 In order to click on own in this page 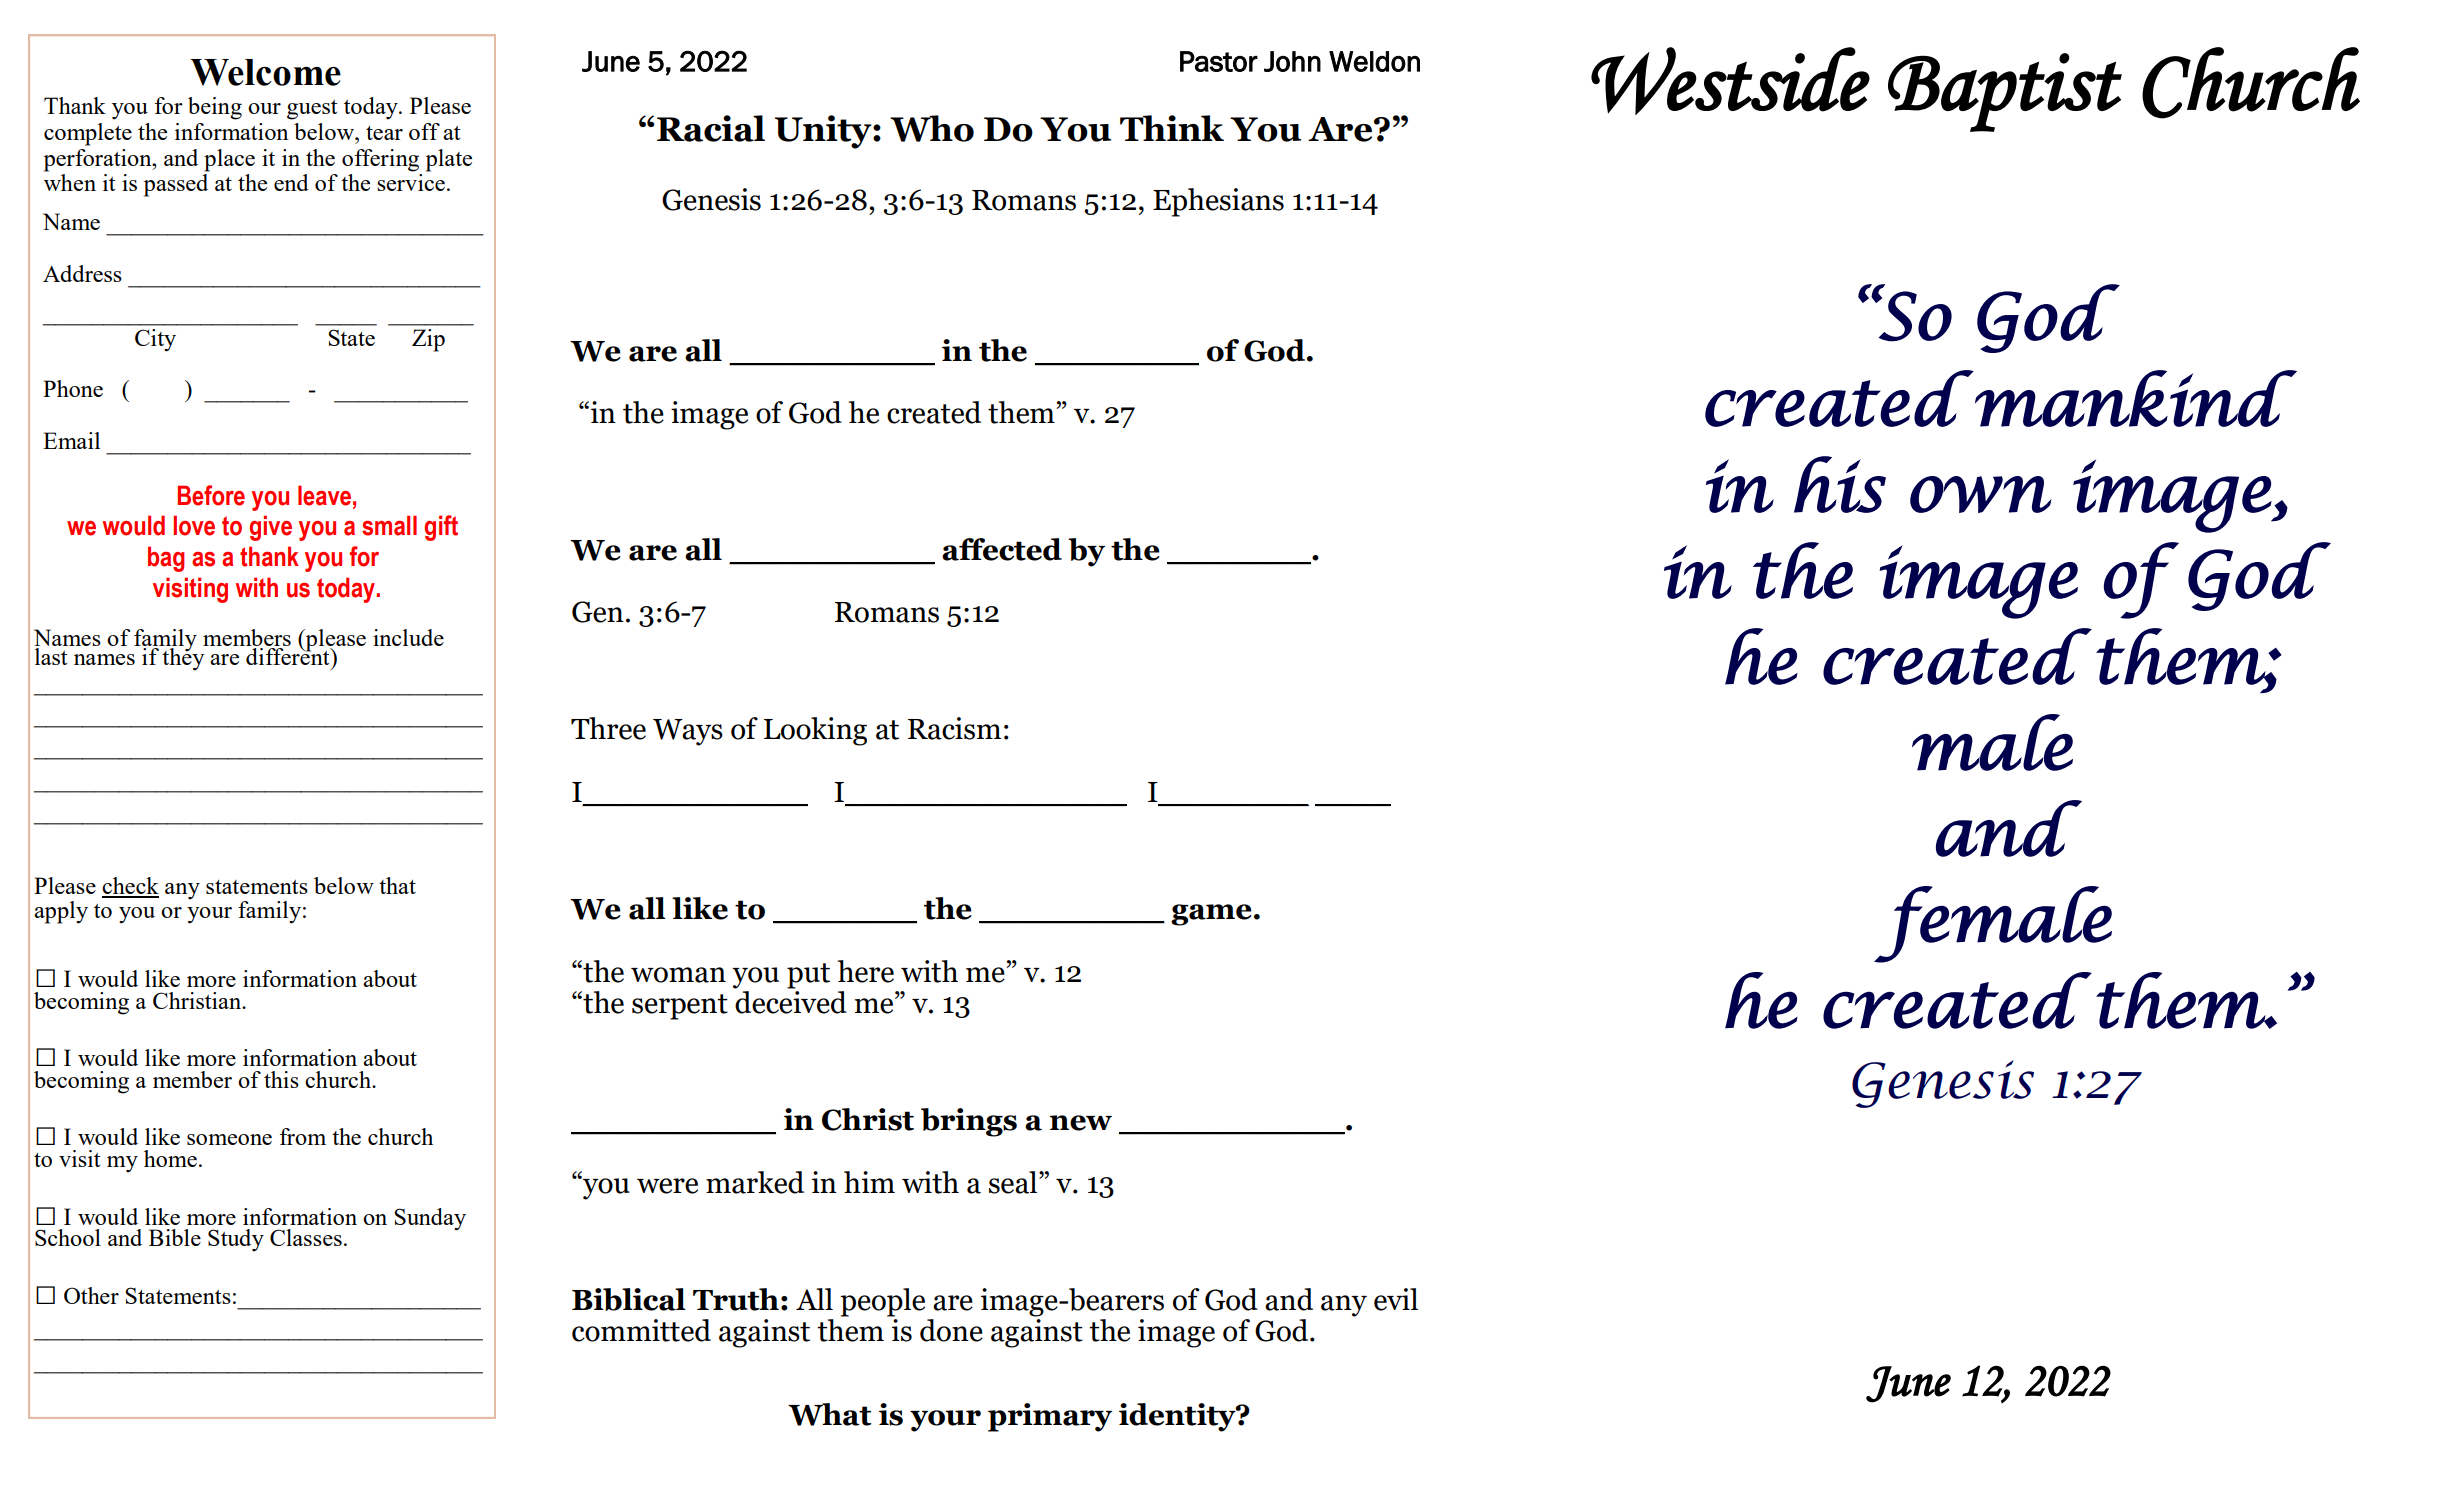, I will do `click(1981, 494)`.
